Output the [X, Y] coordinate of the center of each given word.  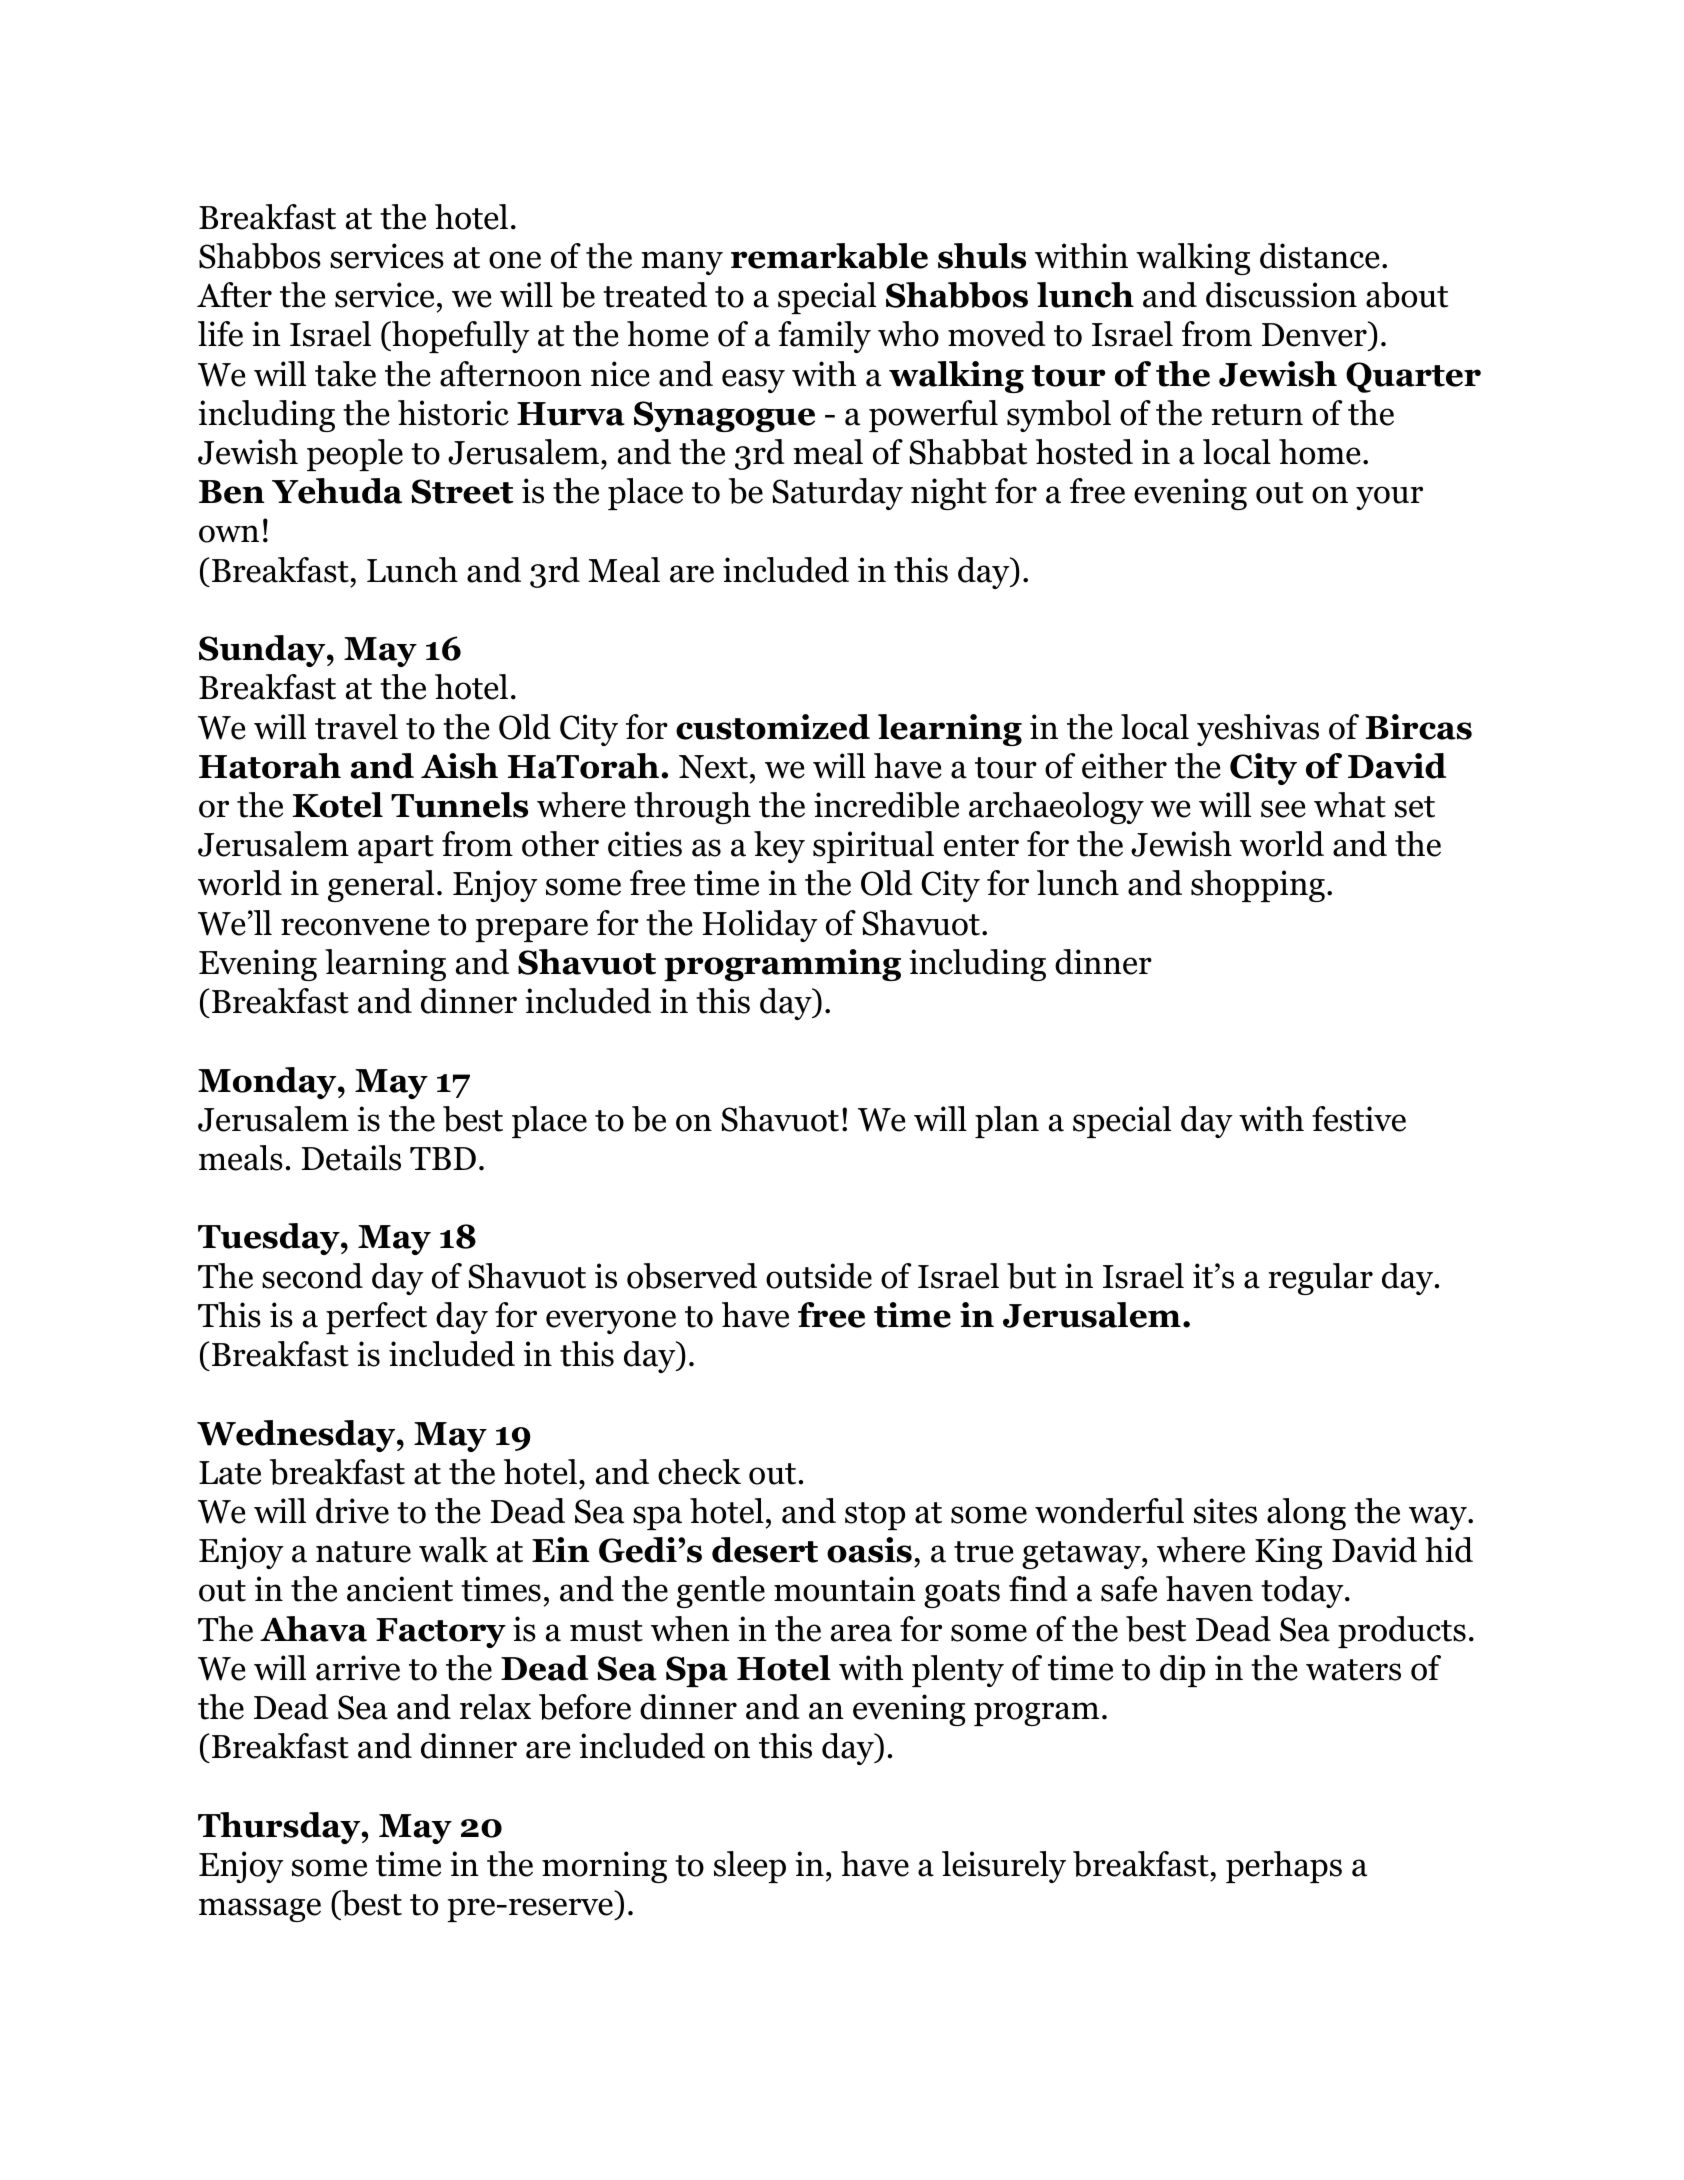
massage [260, 1910]
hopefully [460, 337]
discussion [1281, 295]
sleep [750, 1867]
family [824, 337]
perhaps [1284, 1867]
